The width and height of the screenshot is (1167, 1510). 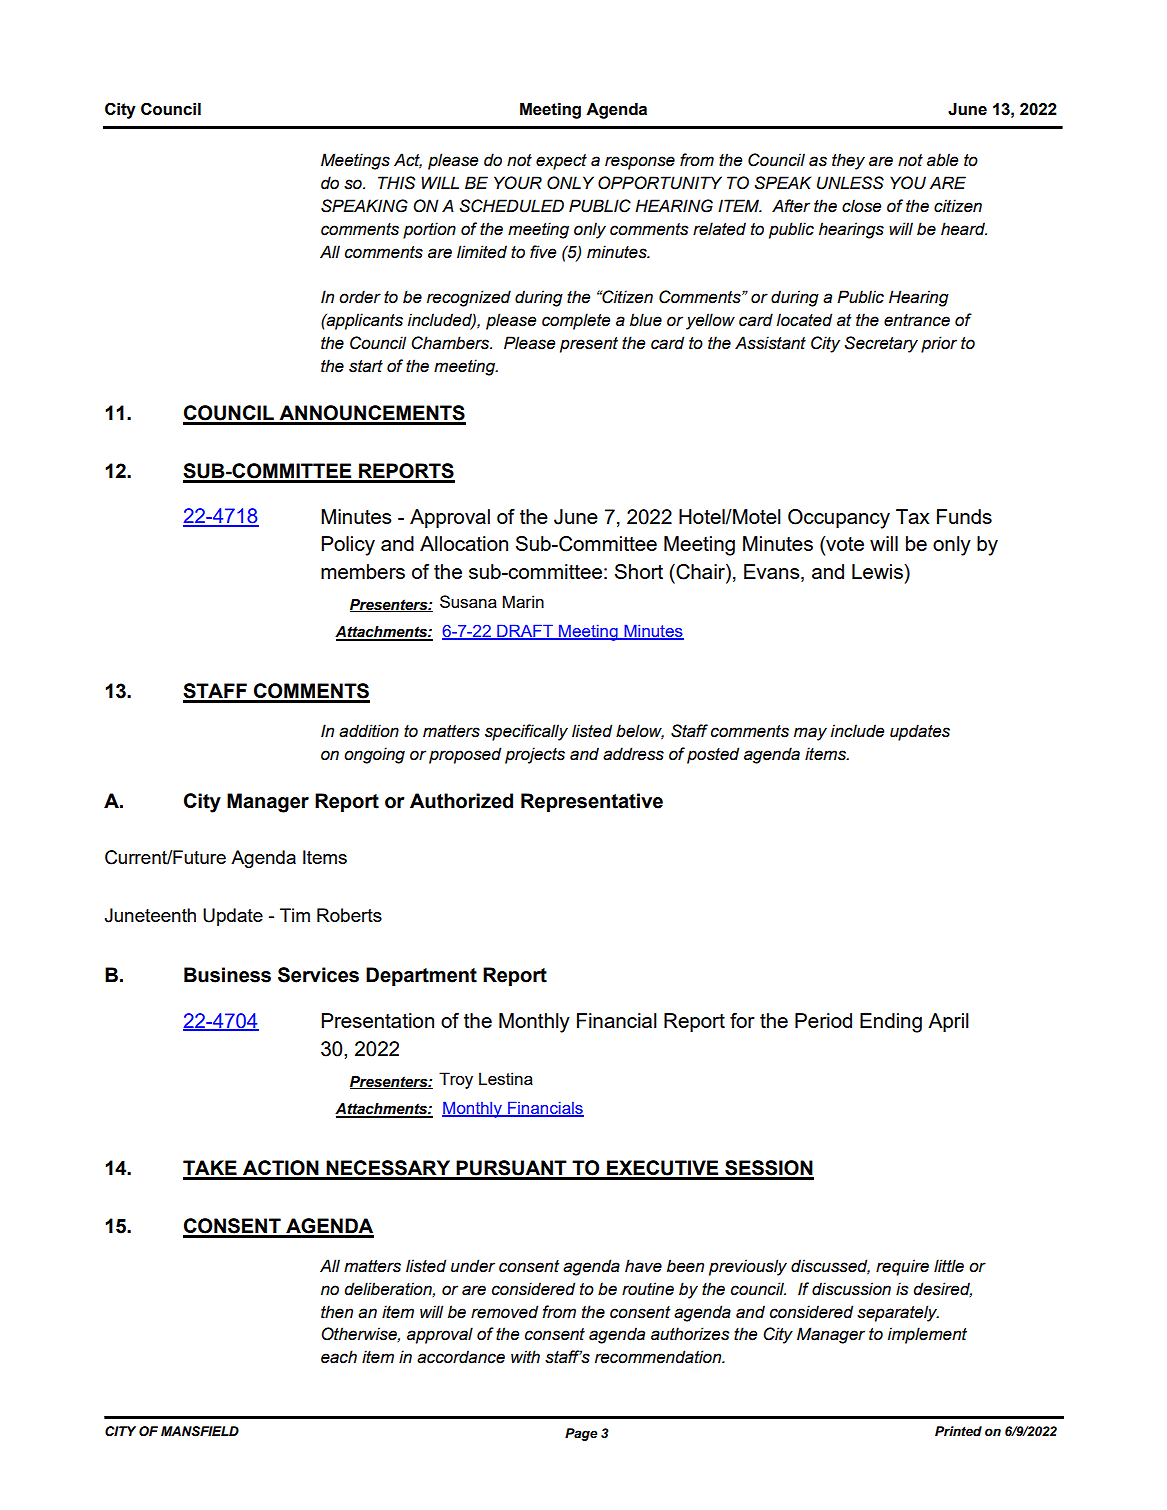 What do you see at coordinates (927, 1335) in the screenshot?
I see `implement` at bounding box center [927, 1335].
